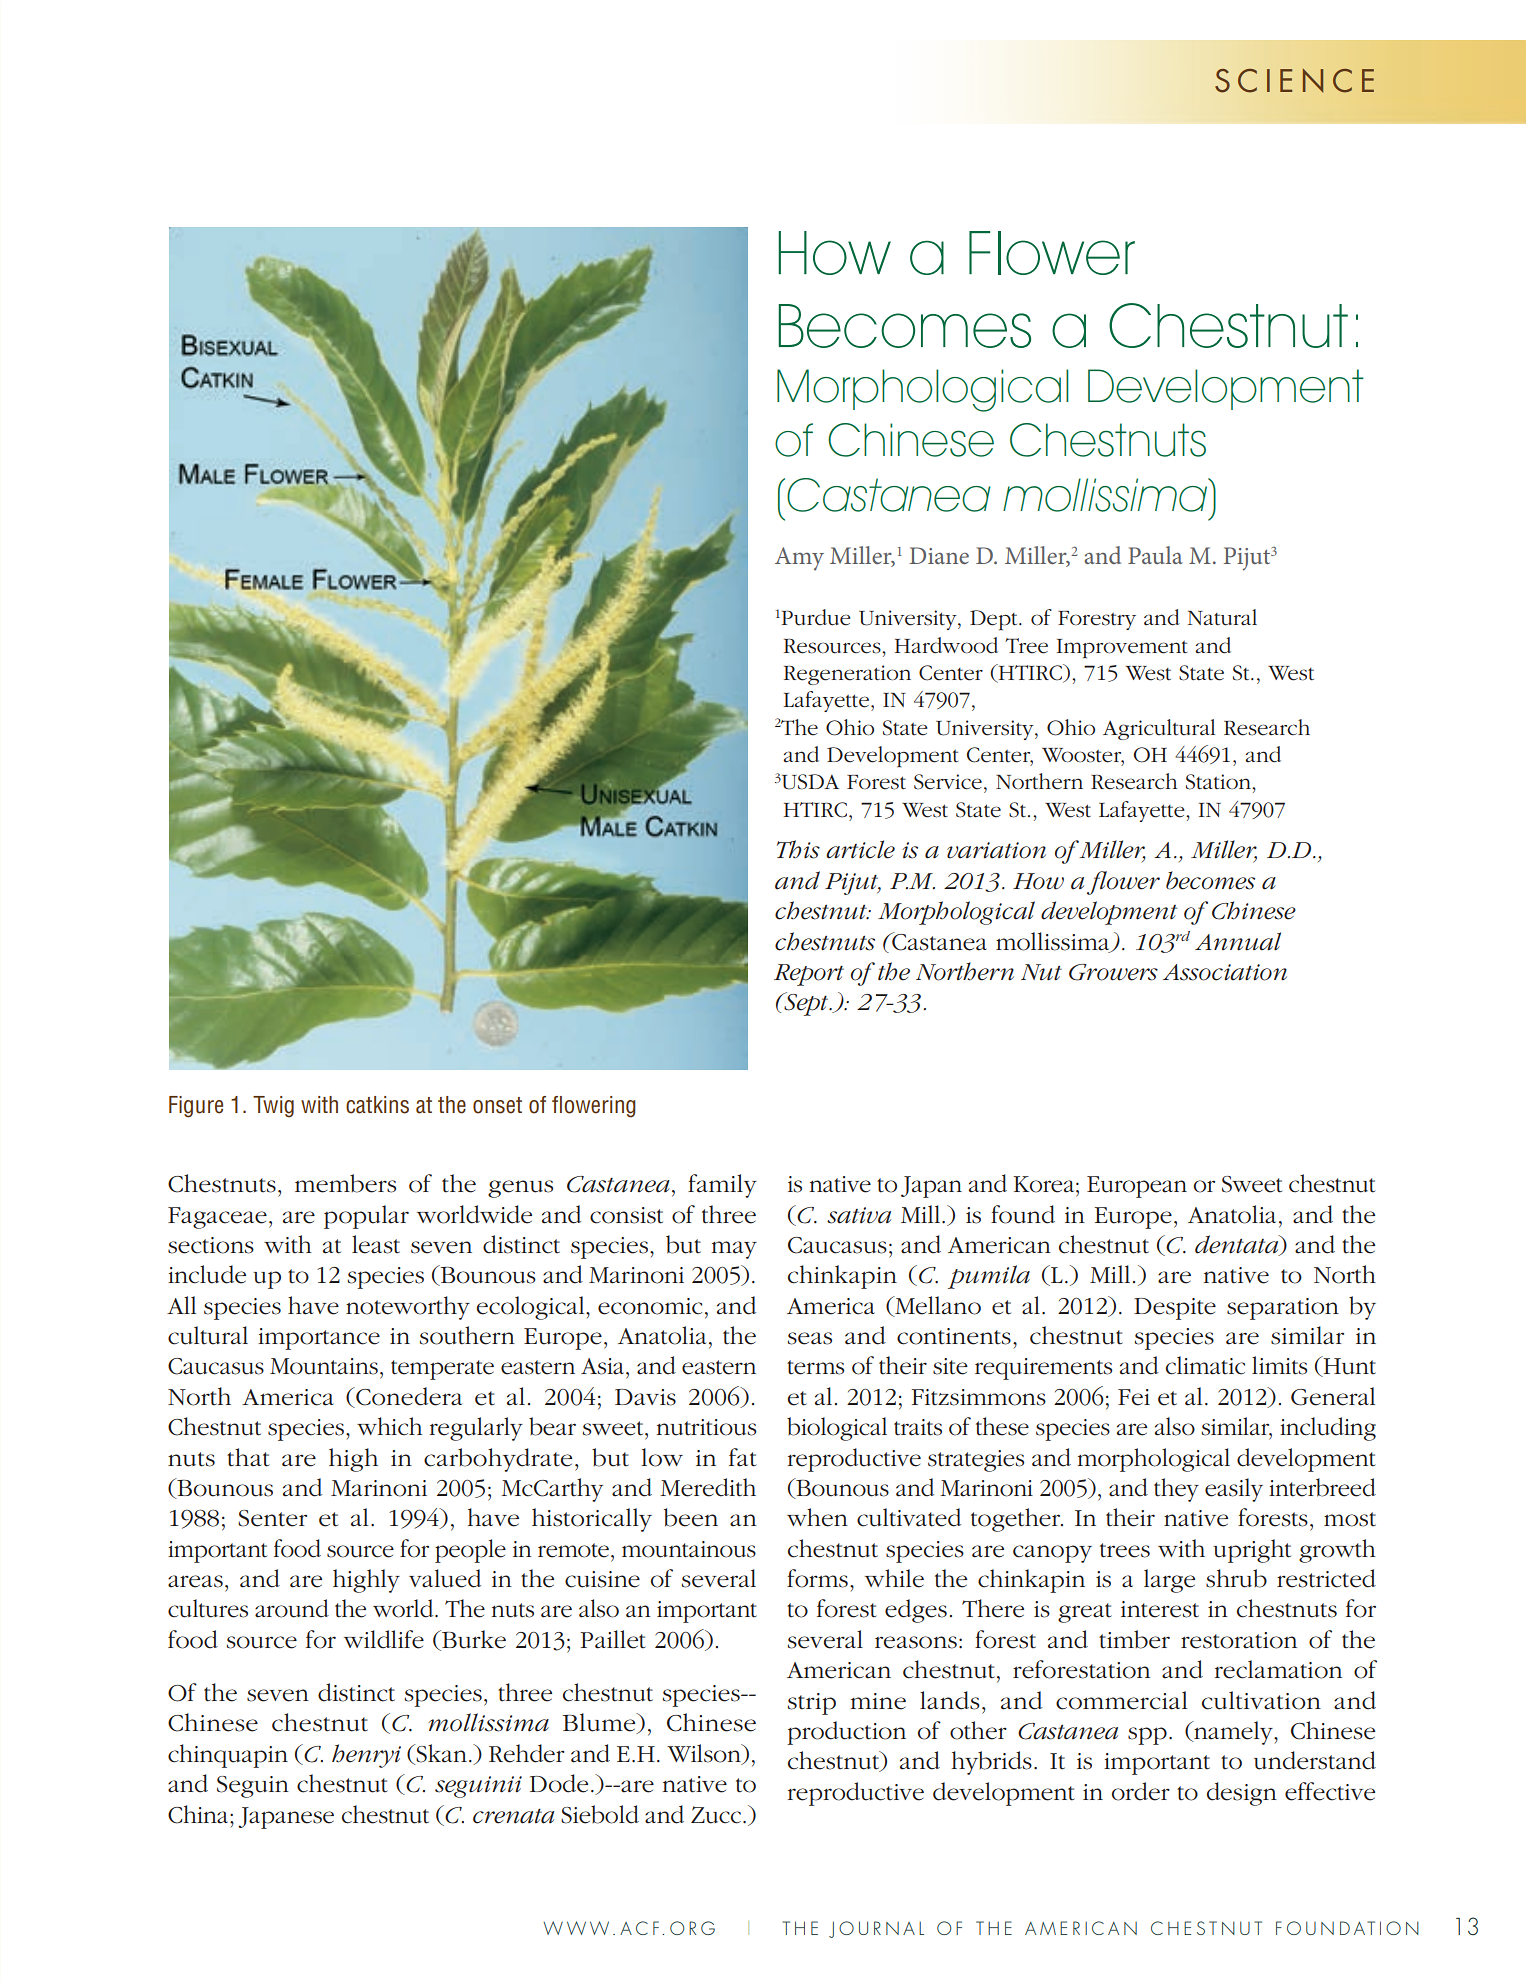  Describe the element at coordinates (384, 1639) in the screenshot. I see `wildlife` at that location.
